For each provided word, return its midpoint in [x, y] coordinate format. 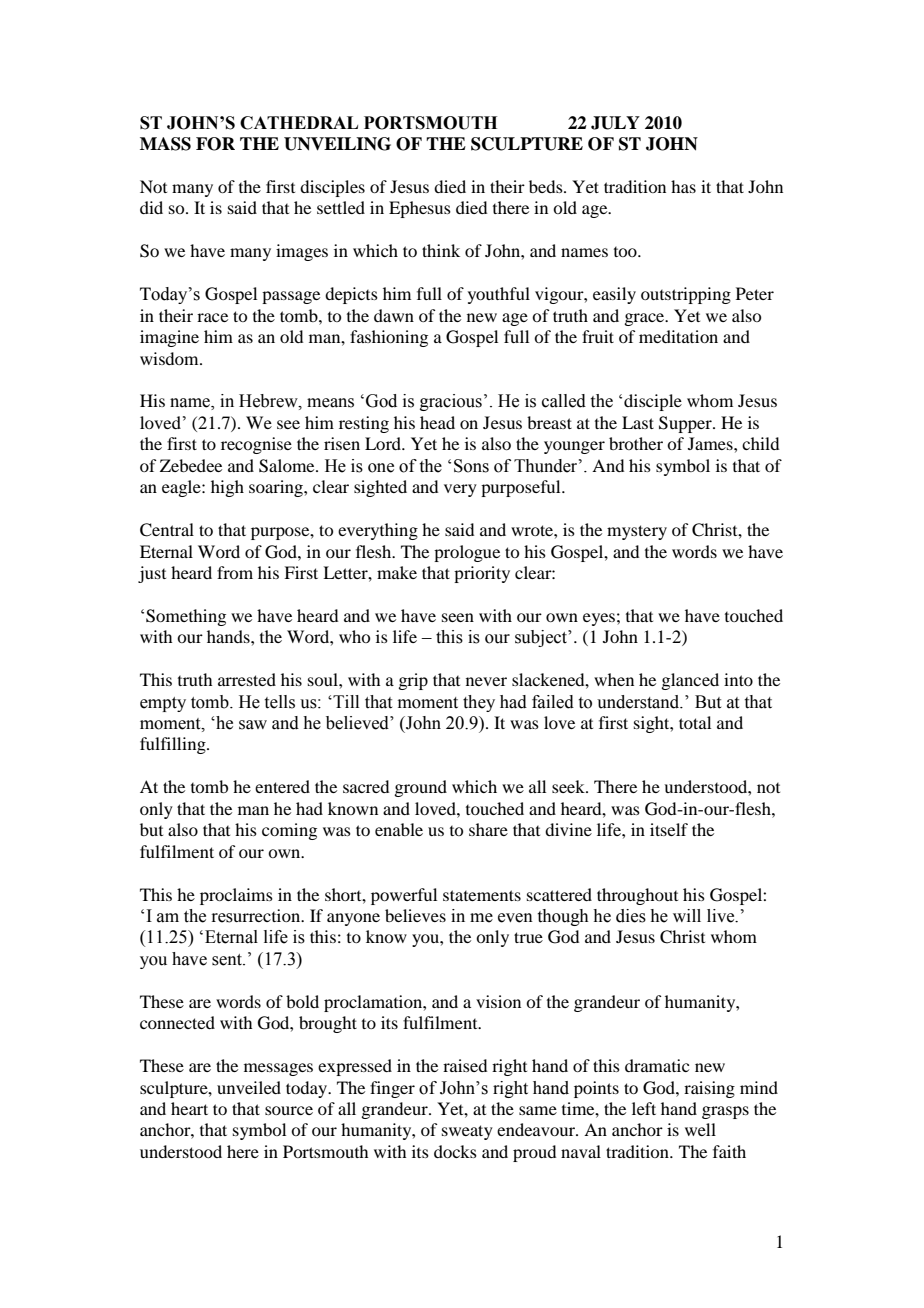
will [687, 915]
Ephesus [420, 209]
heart [189, 1108]
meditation [678, 336]
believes [415, 915]
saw [253, 725]
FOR [215, 144]
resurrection [257, 916]
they [479, 703]
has [683, 186]
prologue [467, 553]
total [695, 722]
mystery [637, 532]
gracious [451, 402]
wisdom [170, 358]
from [235, 572]
